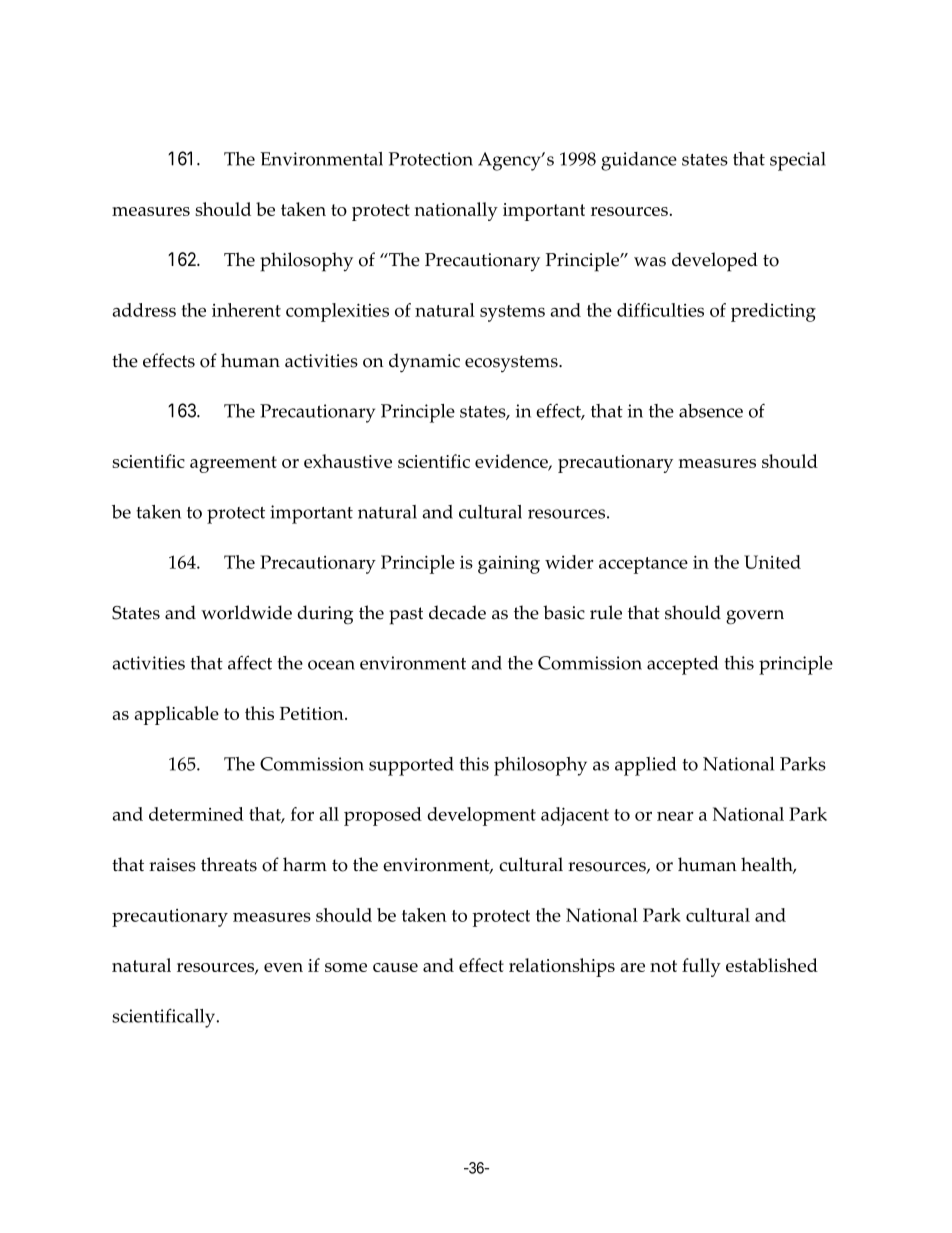 The height and width of the screenshot is (1233, 952). I want to click on affect, so click(250, 662).
